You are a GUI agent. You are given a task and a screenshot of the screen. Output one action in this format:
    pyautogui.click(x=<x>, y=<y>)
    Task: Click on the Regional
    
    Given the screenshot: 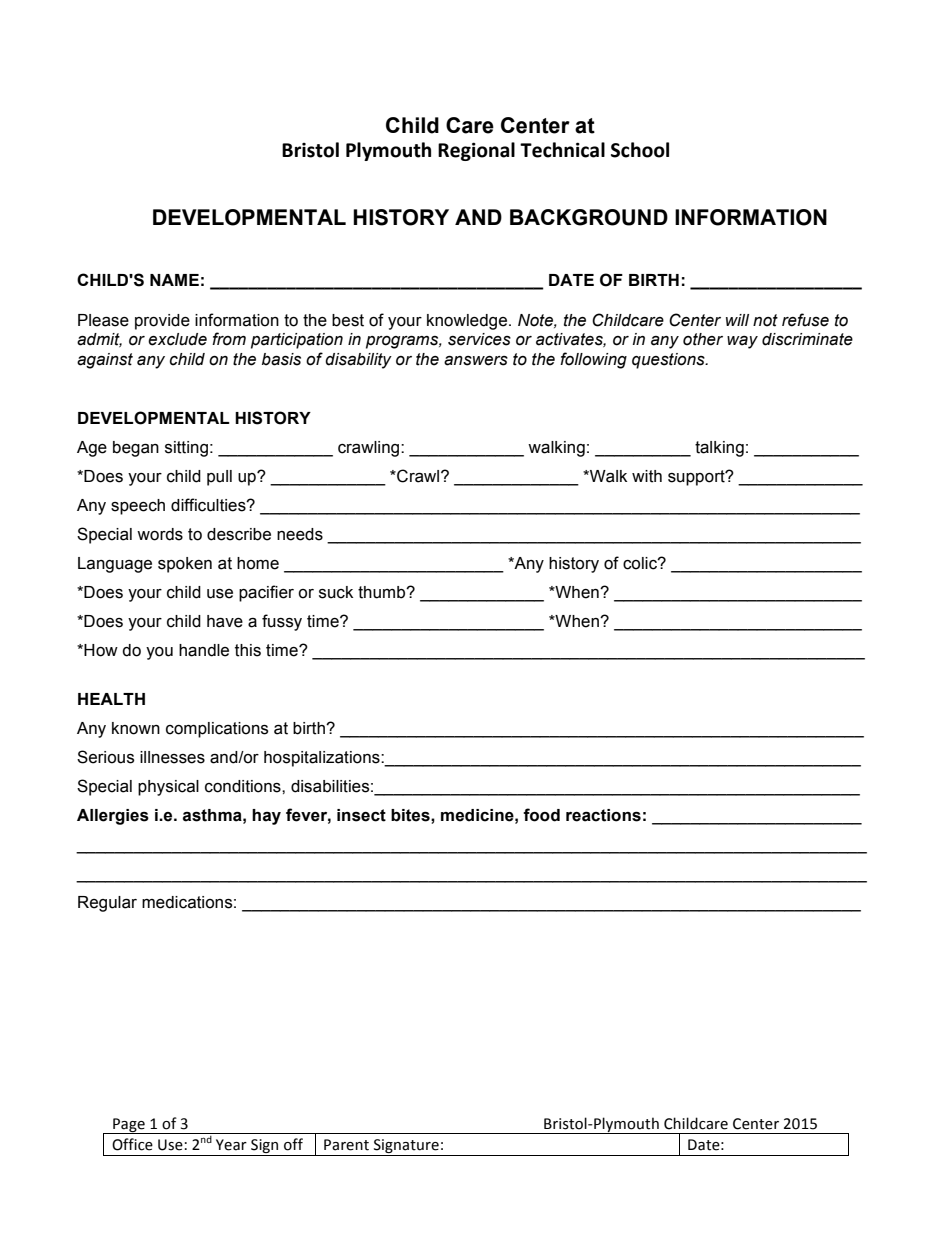 What is the action you would take?
    pyautogui.click(x=476, y=151)
